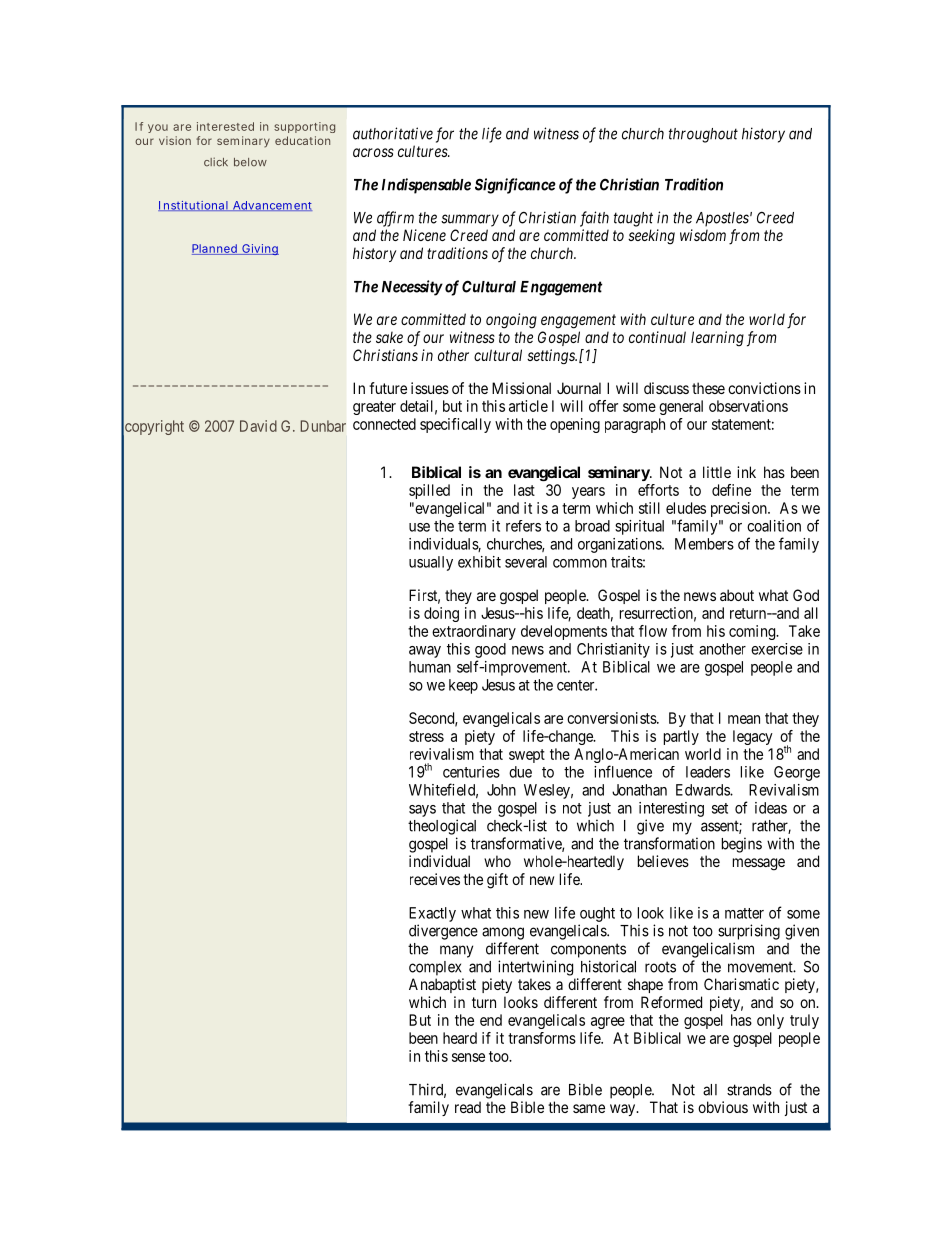 The image size is (952, 1233). I want to click on below, so click(250, 162).
